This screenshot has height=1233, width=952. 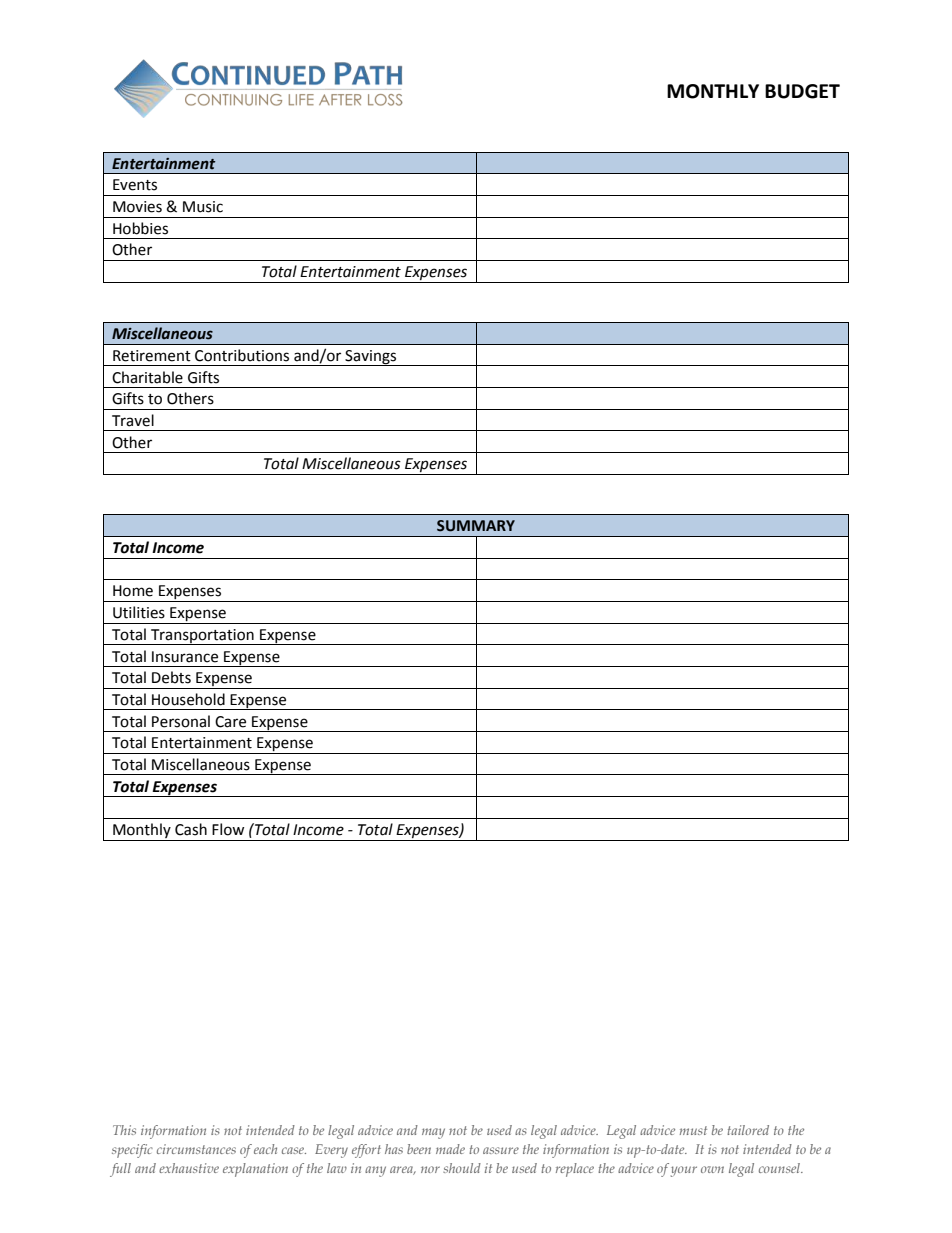 I want to click on Cash, so click(x=191, y=829).
